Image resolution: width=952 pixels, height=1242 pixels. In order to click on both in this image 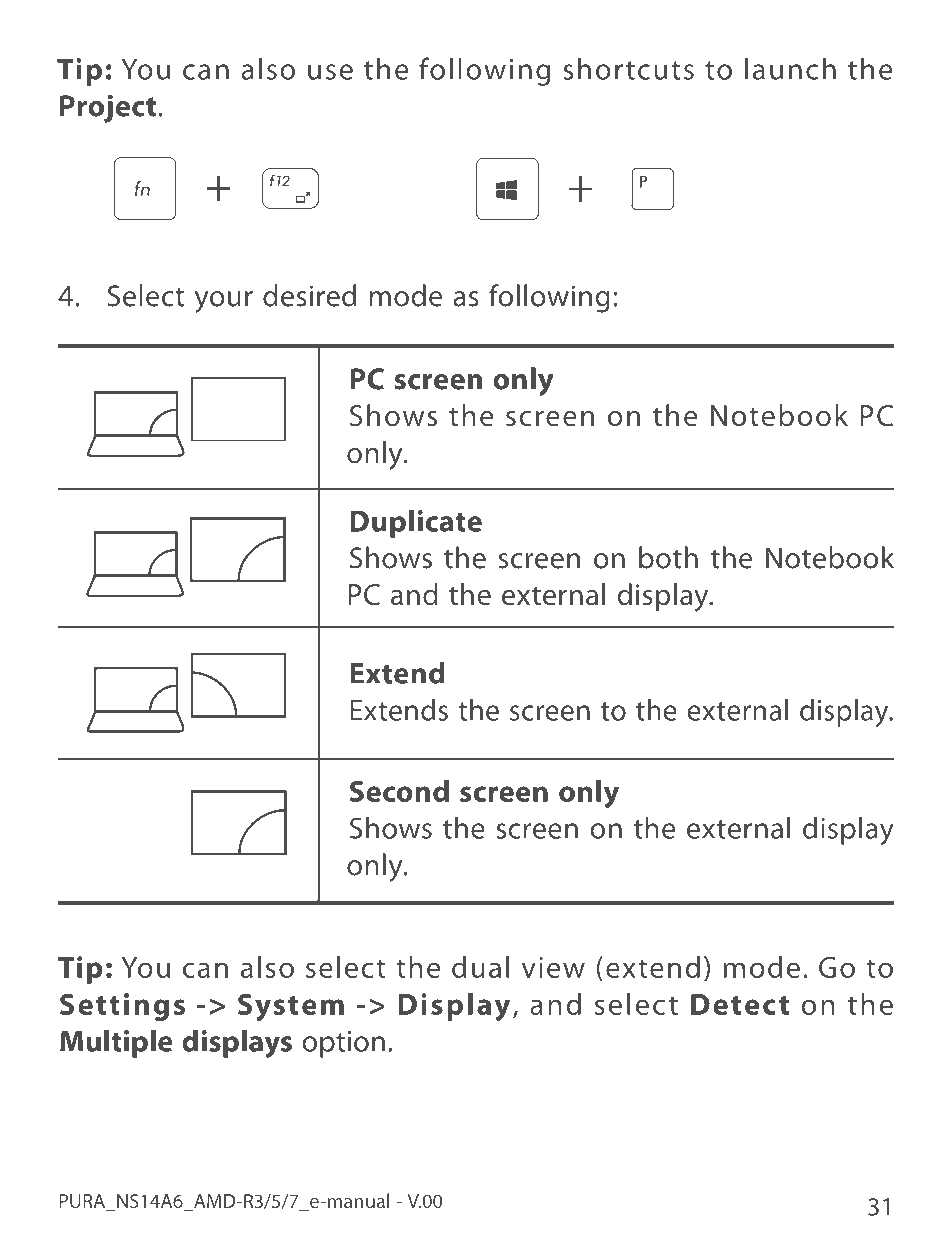, I will do `click(668, 557)`.
